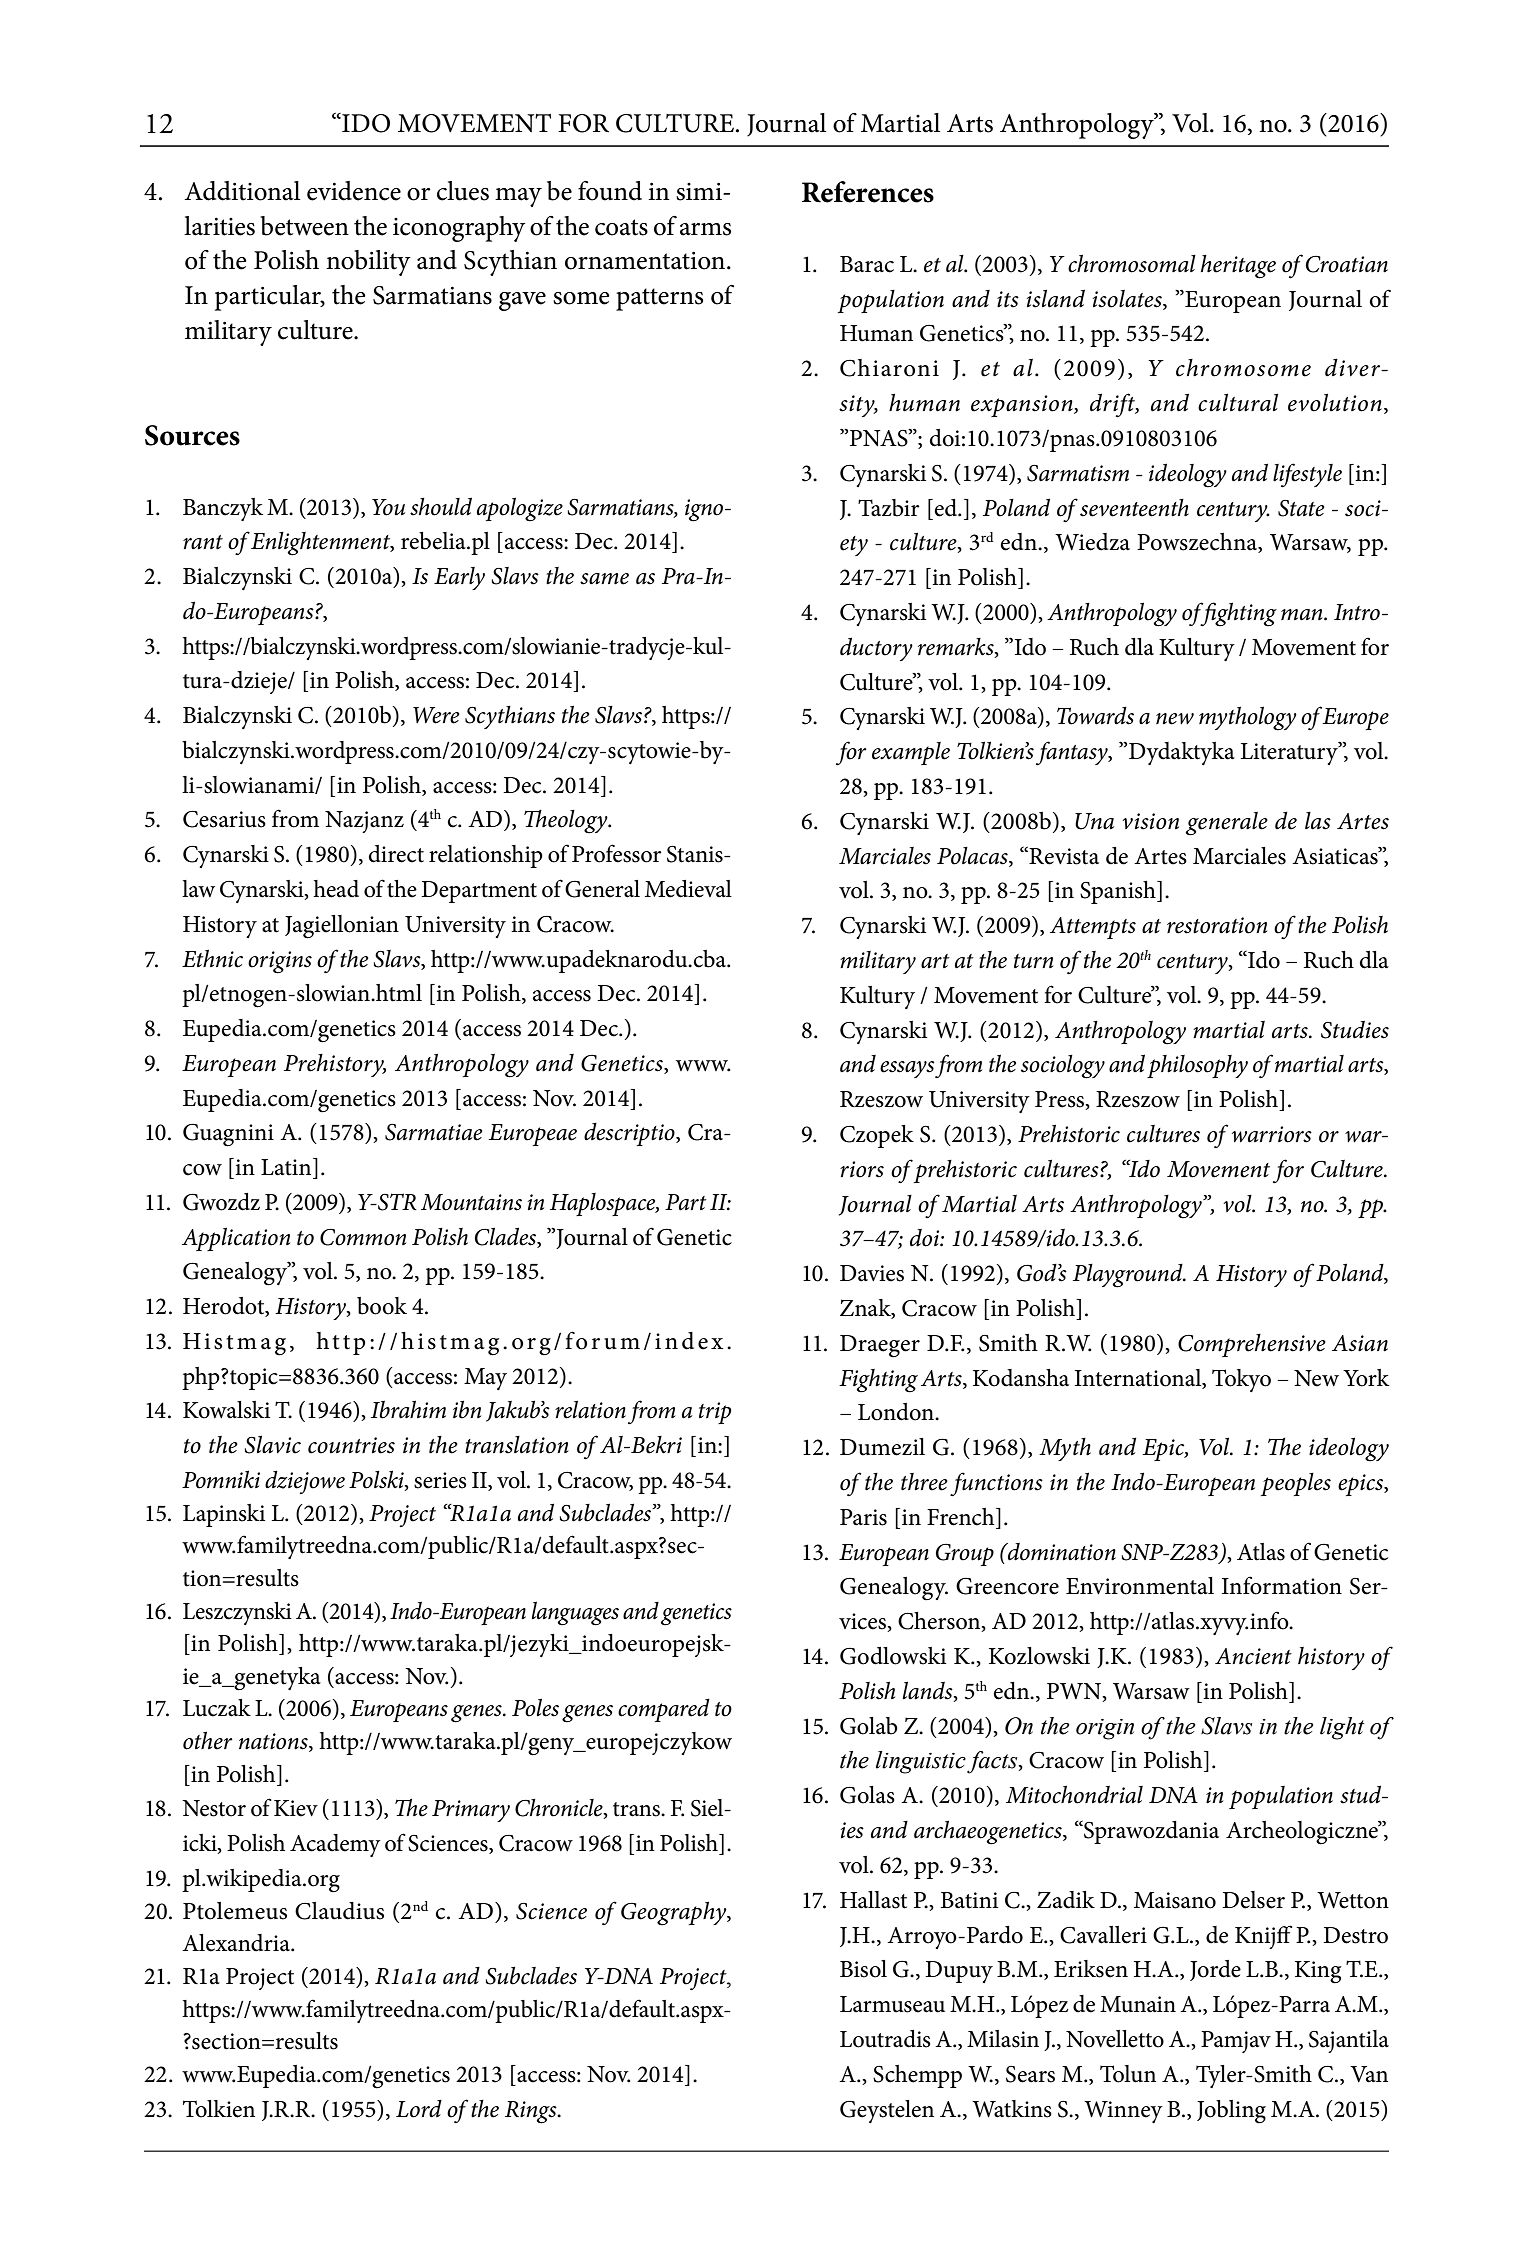 The width and height of the screenshot is (1533, 2261). Describe the element at coordinates (715, 1413) in the screenshot. I see `trip` at that location.
